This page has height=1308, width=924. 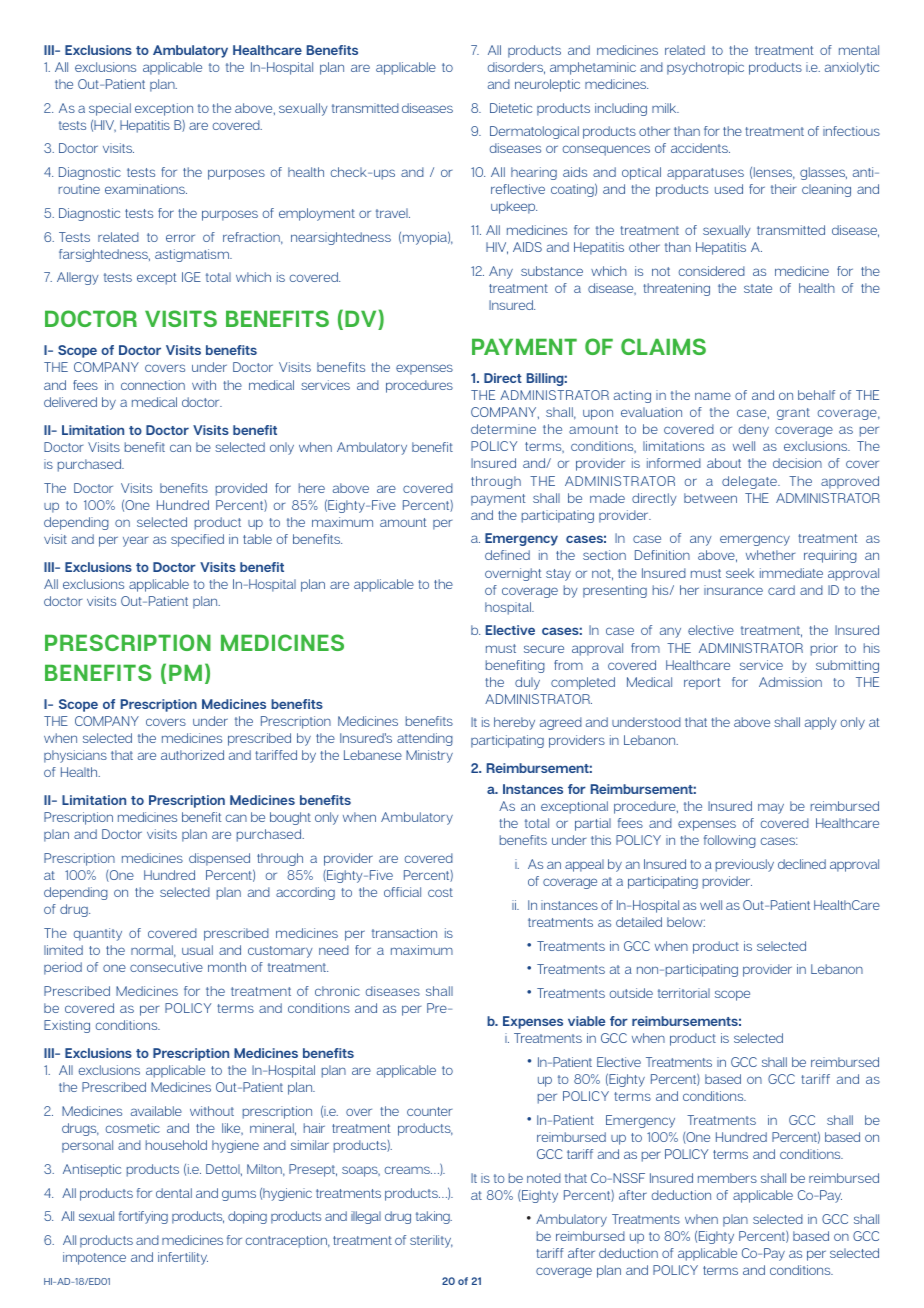 I want to click on Ministry, so click(x=429, y=756).
